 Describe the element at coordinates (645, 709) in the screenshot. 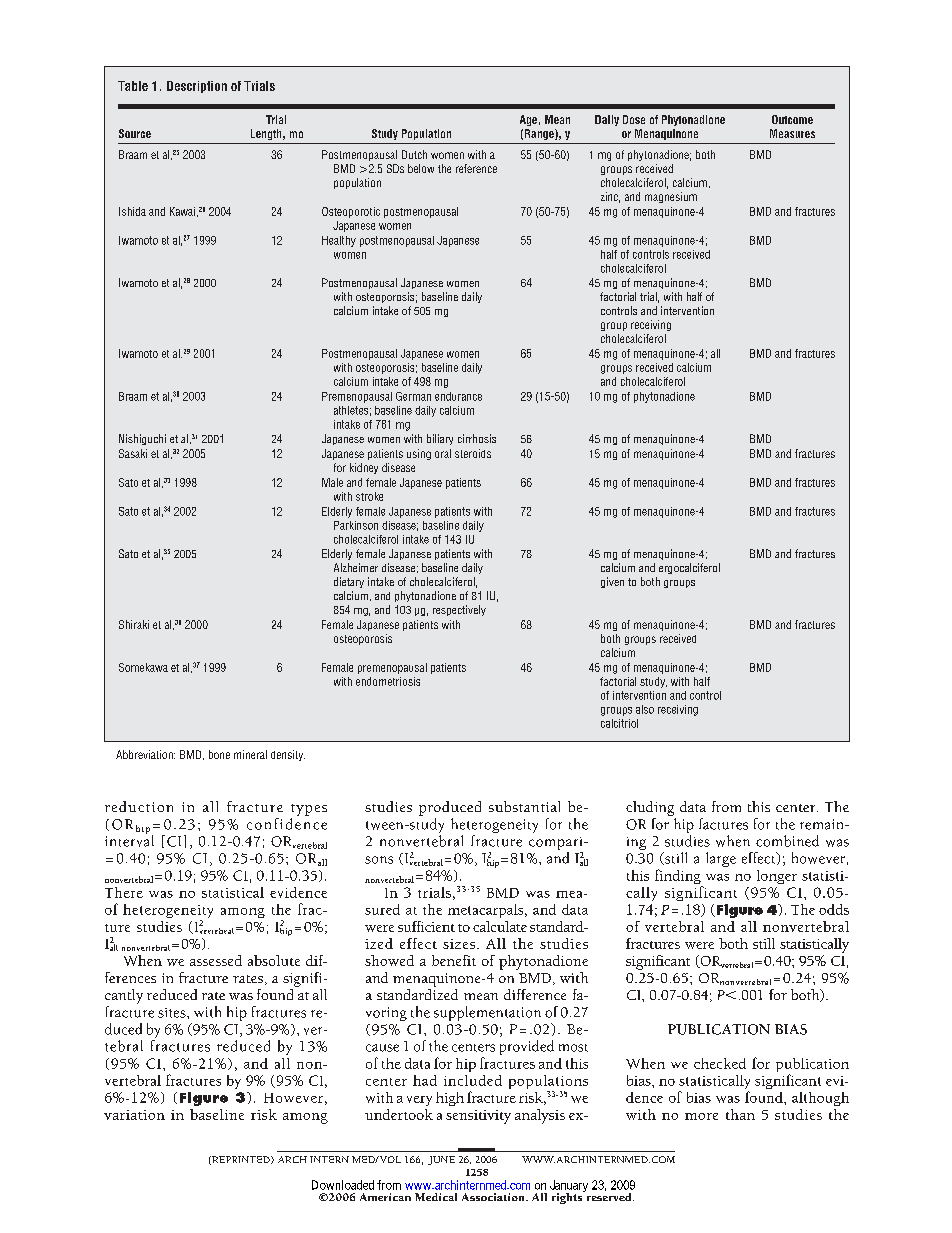

I see `also` at that location.
